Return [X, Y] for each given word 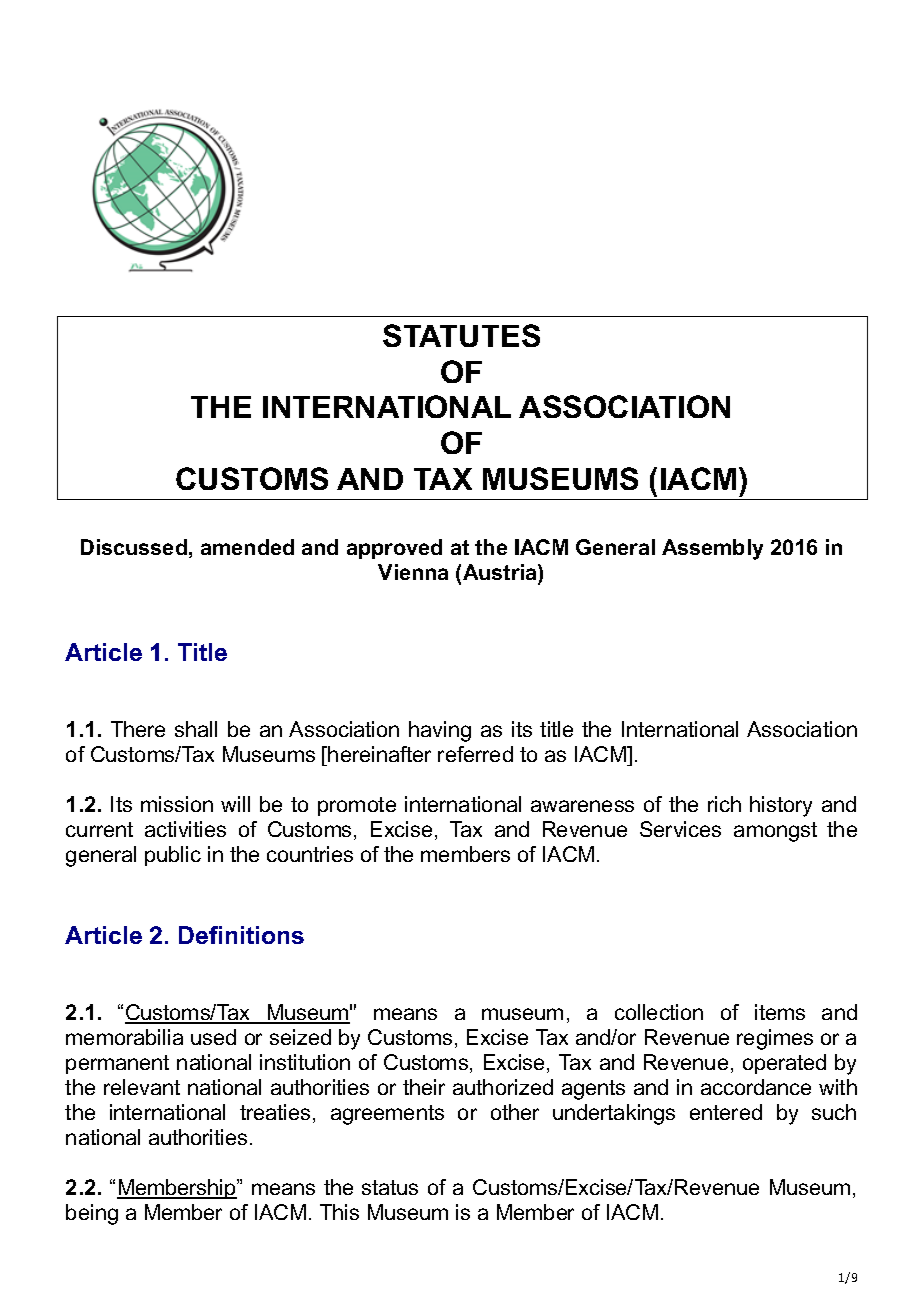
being [92, 1214]
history [781, 806]
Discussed [134, 547]
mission [177, 804]
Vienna [413, 572]
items [780, 1012]
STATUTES [461, 335]
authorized [503, 1087]
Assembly [712, 549]
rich [724, 804]
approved [394, 549]
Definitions [241, 935]
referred [475, 754]
